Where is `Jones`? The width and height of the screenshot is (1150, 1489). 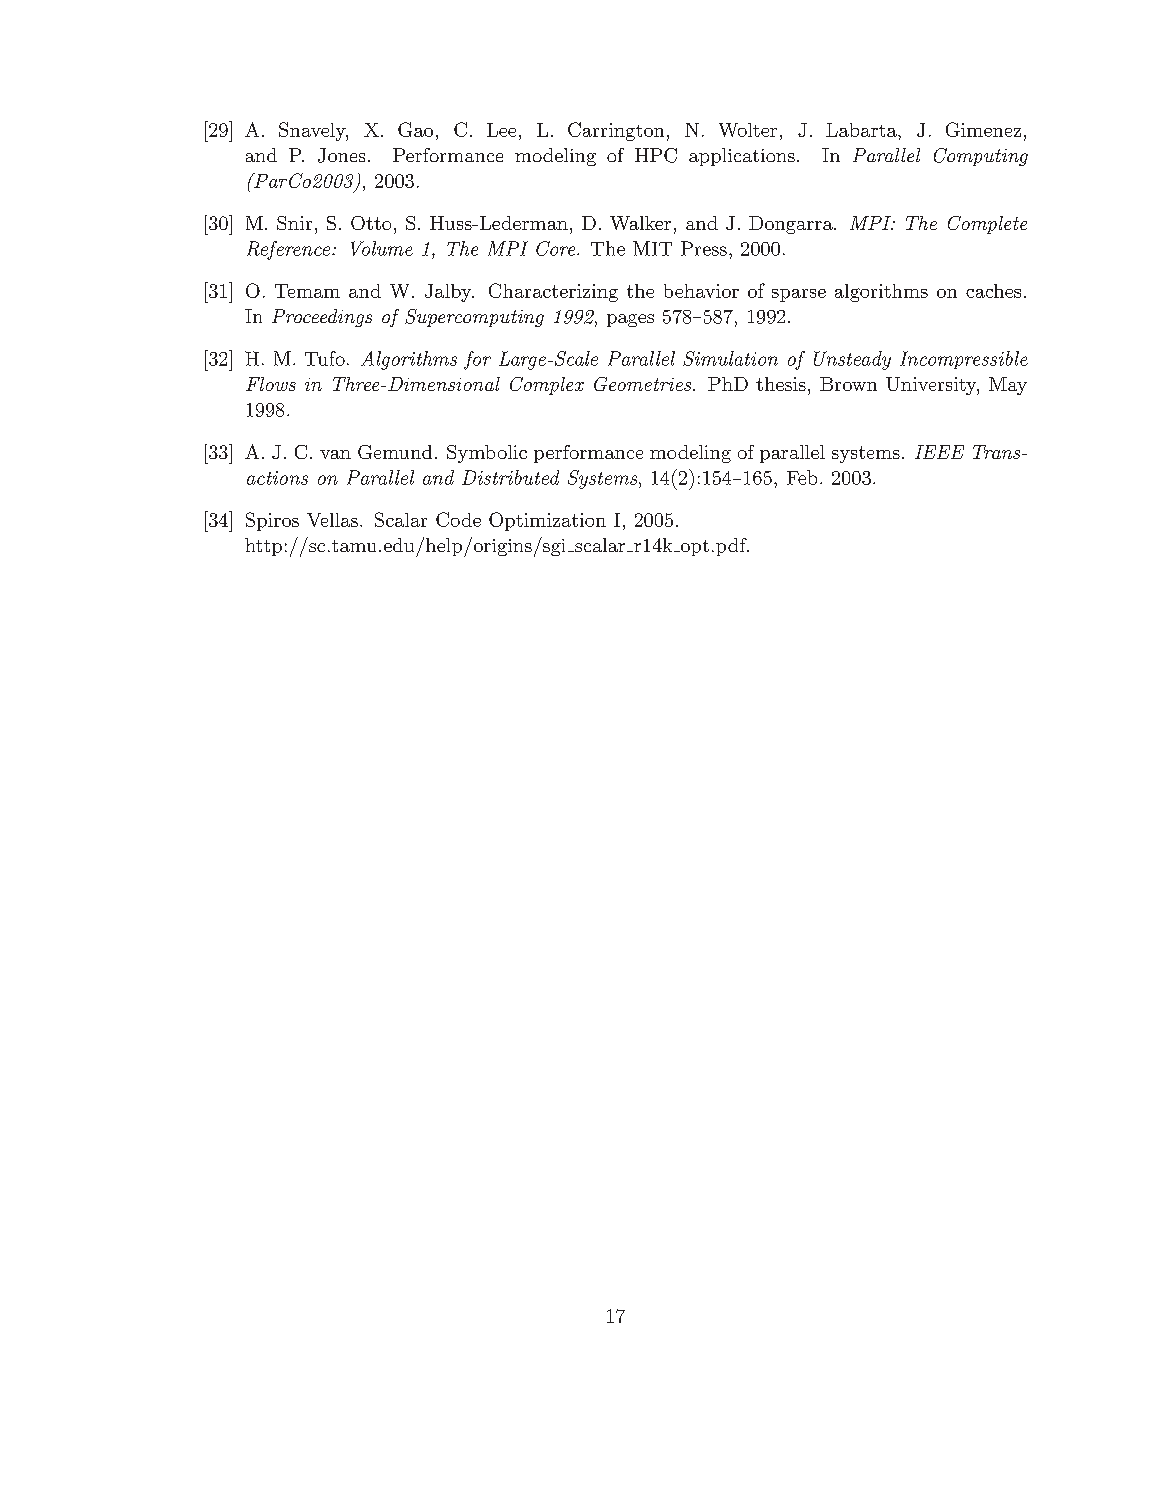 Jones is located at coordinates (341, 155).
